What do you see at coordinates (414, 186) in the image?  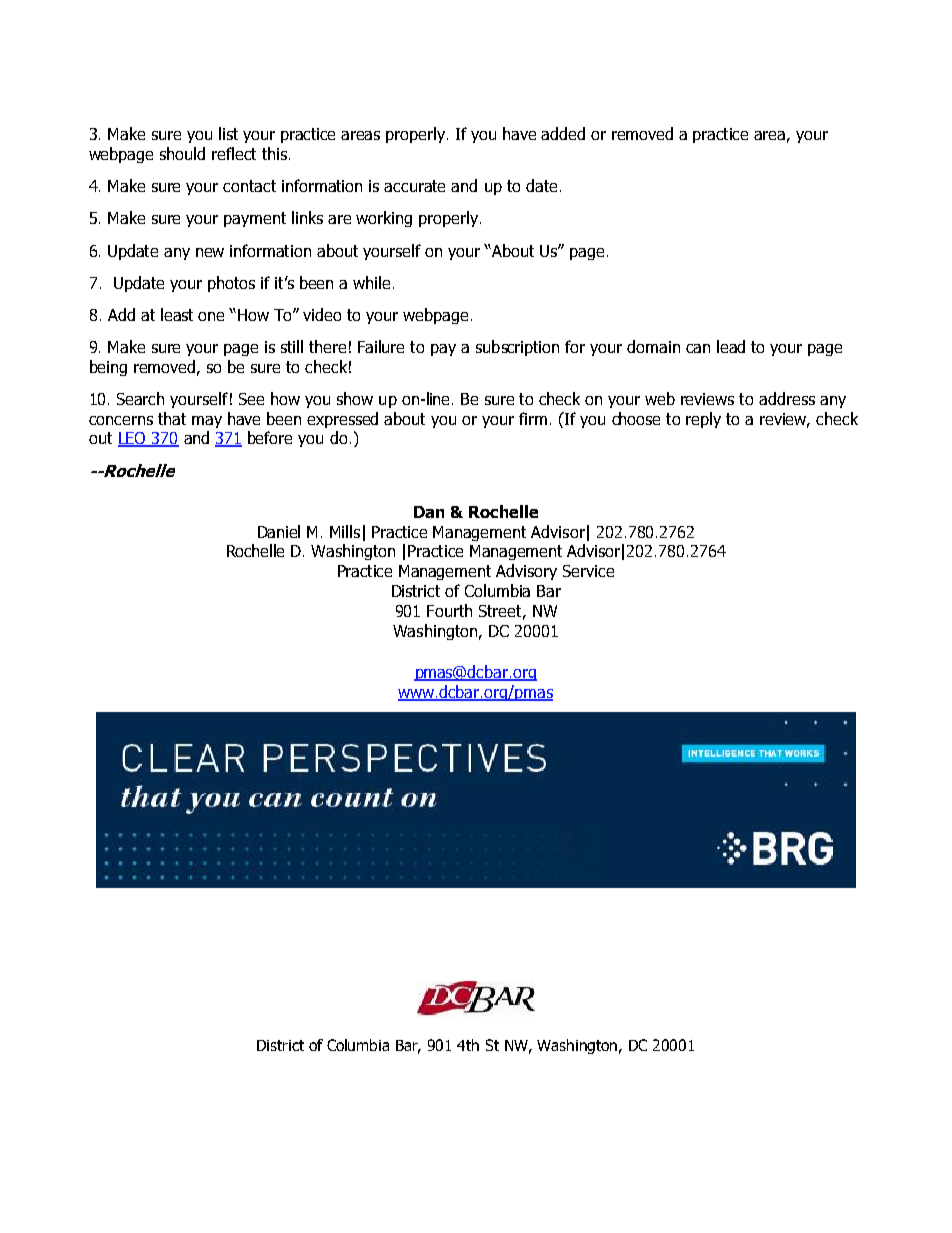 I see `accurate` at bounding box center [414, 186].
